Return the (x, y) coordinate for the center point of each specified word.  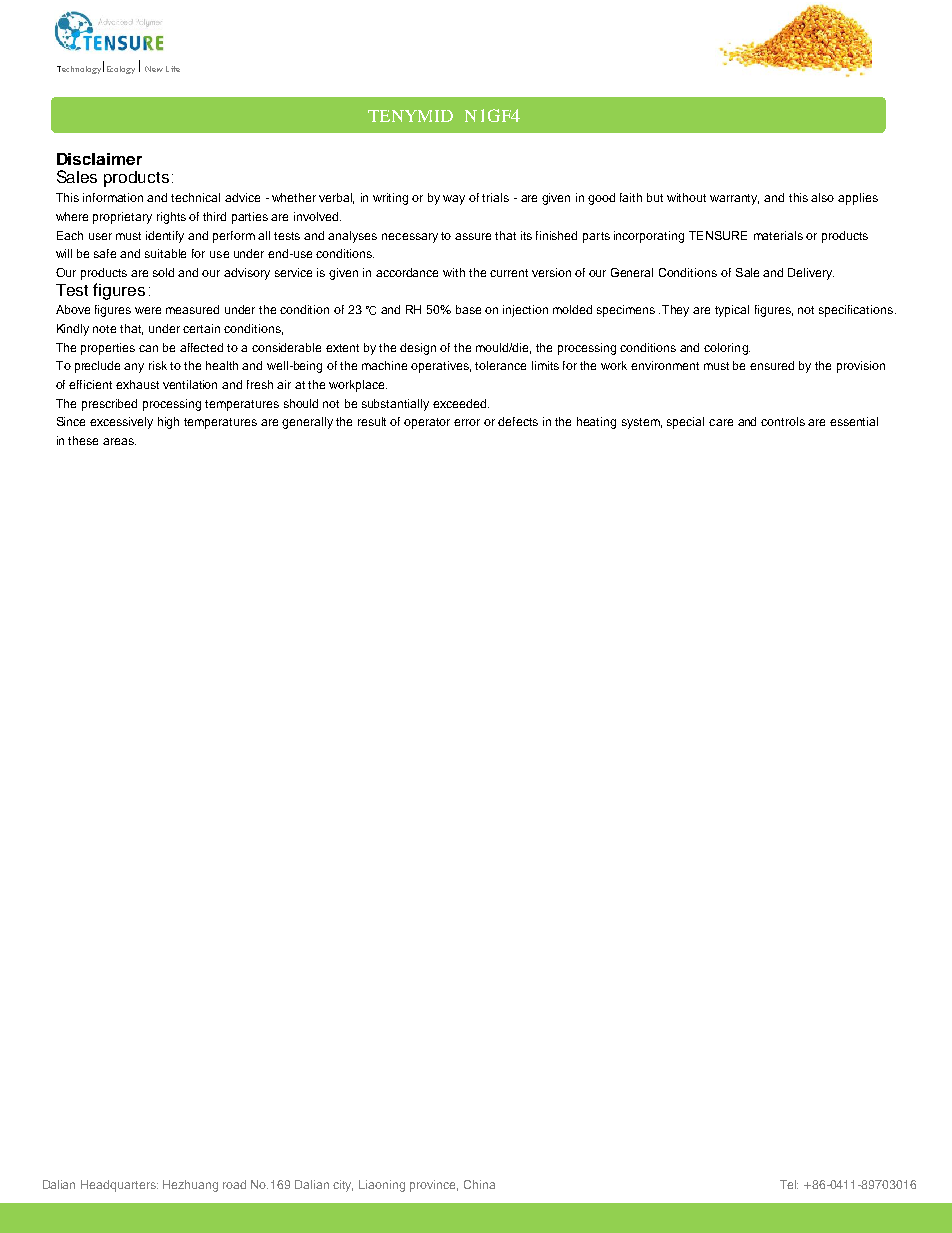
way (454, 200)
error (467, 422)
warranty (734, 199)
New (154, 69)
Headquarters (119, 1186)
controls (783, 421)
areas (119, 441)
